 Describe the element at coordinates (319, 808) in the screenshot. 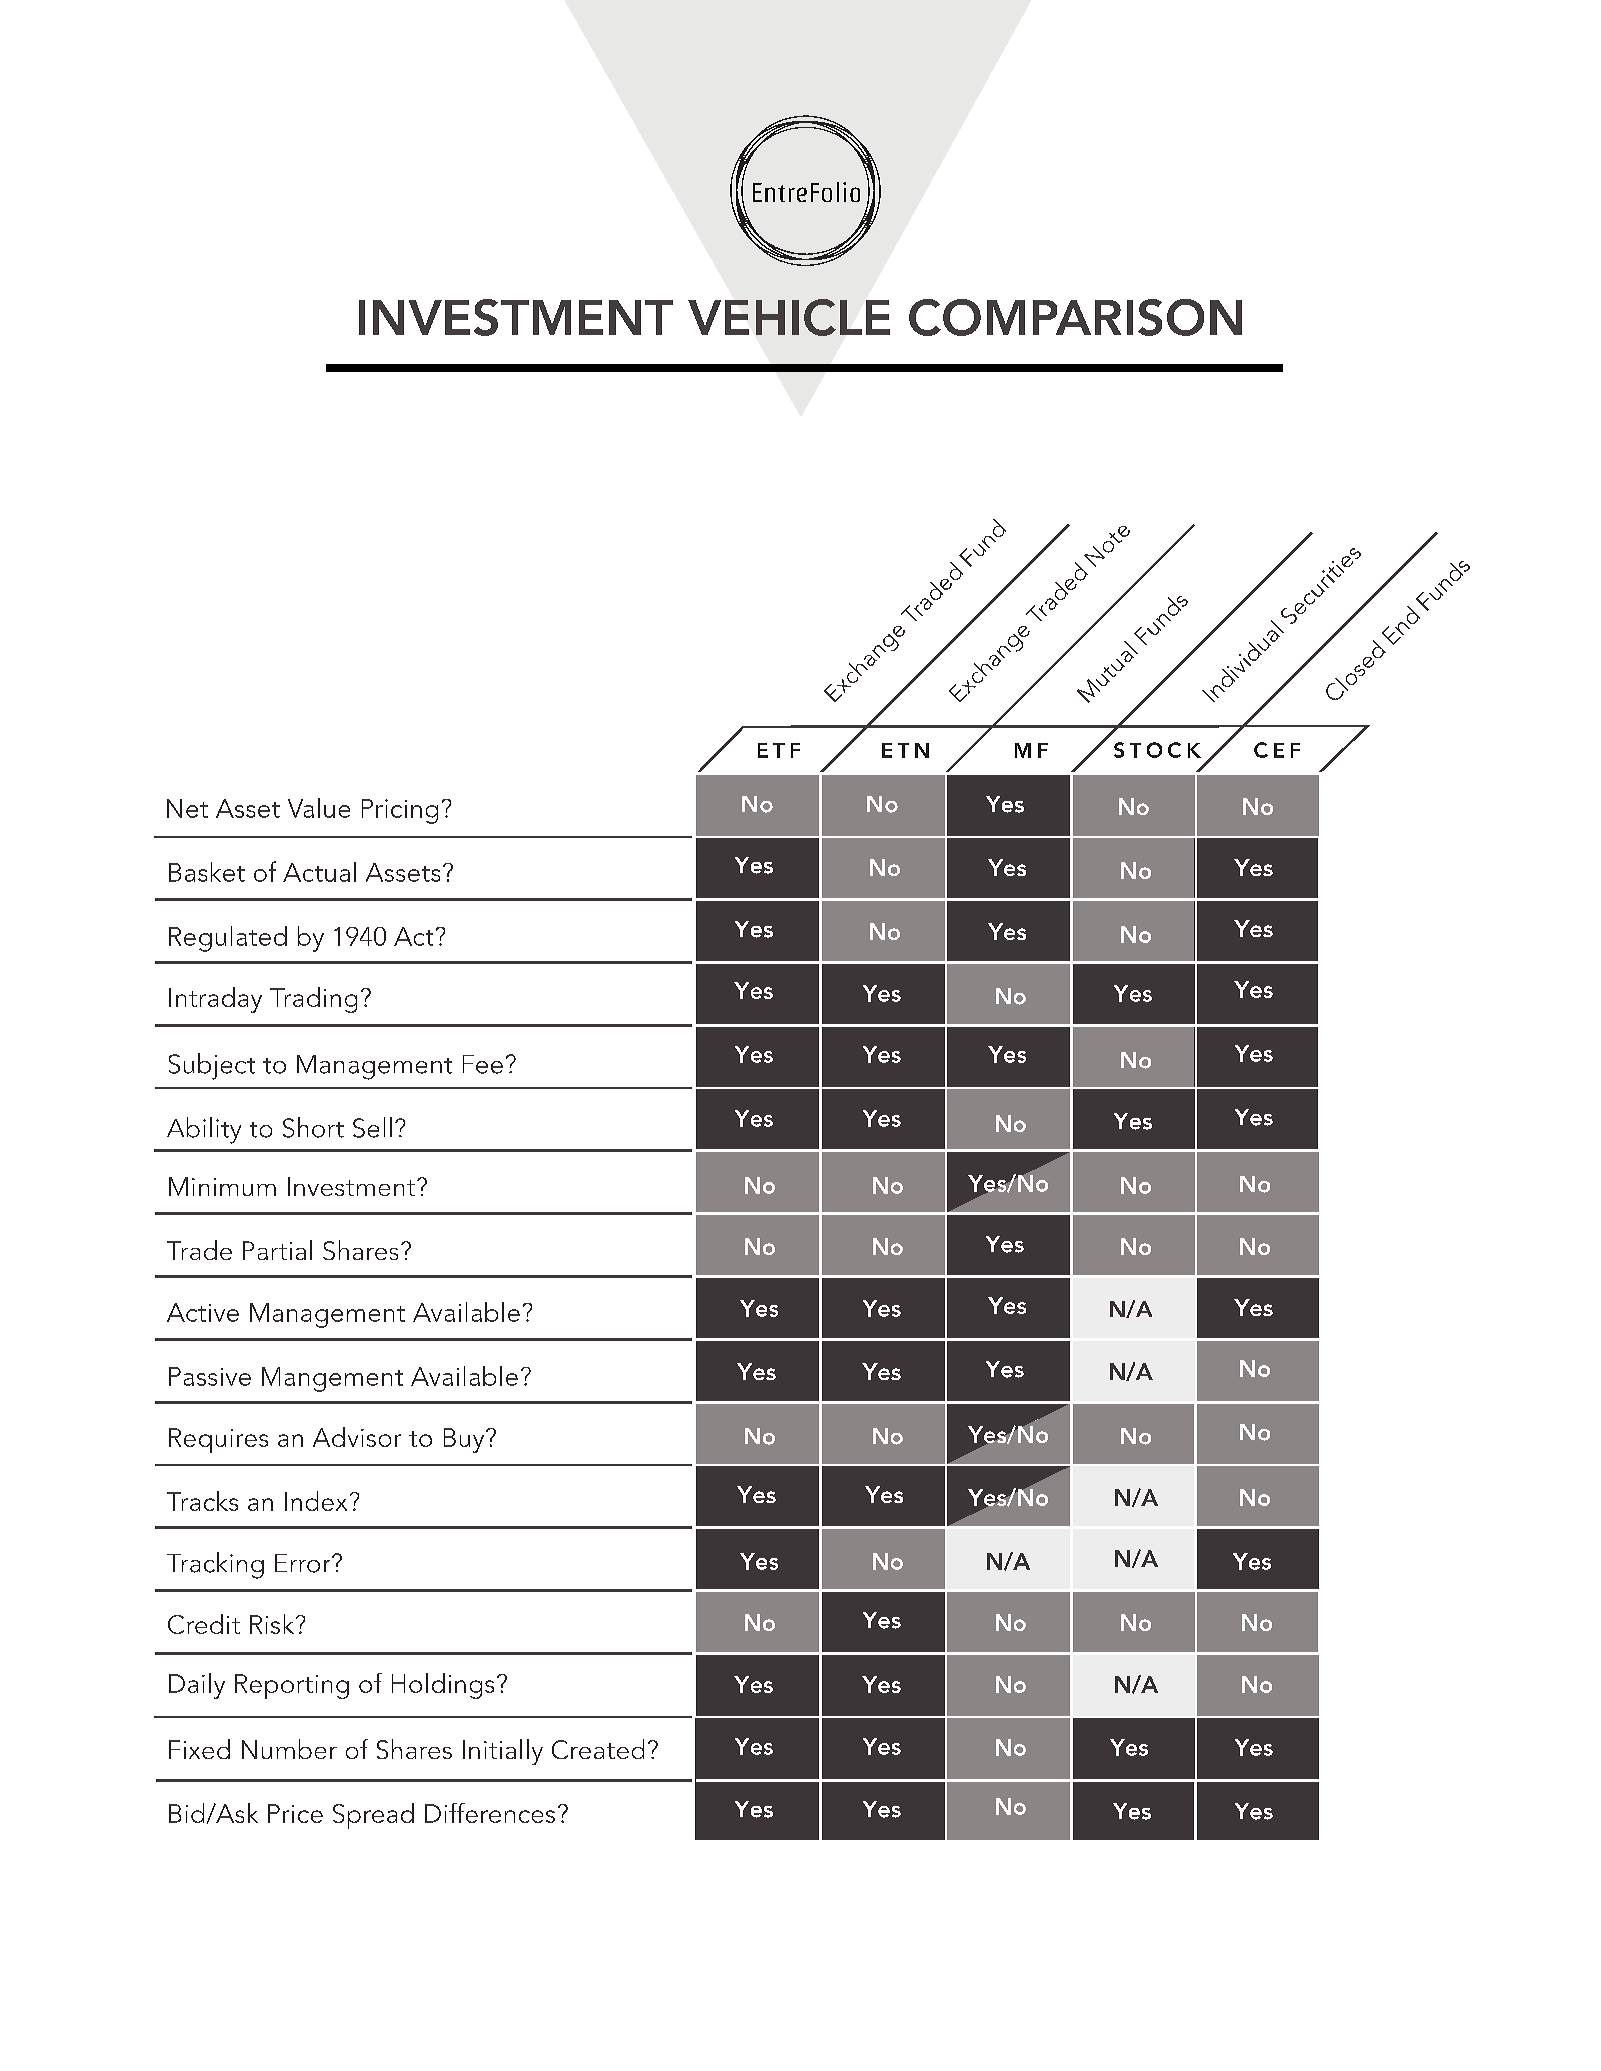

I see `Value` at that location.
